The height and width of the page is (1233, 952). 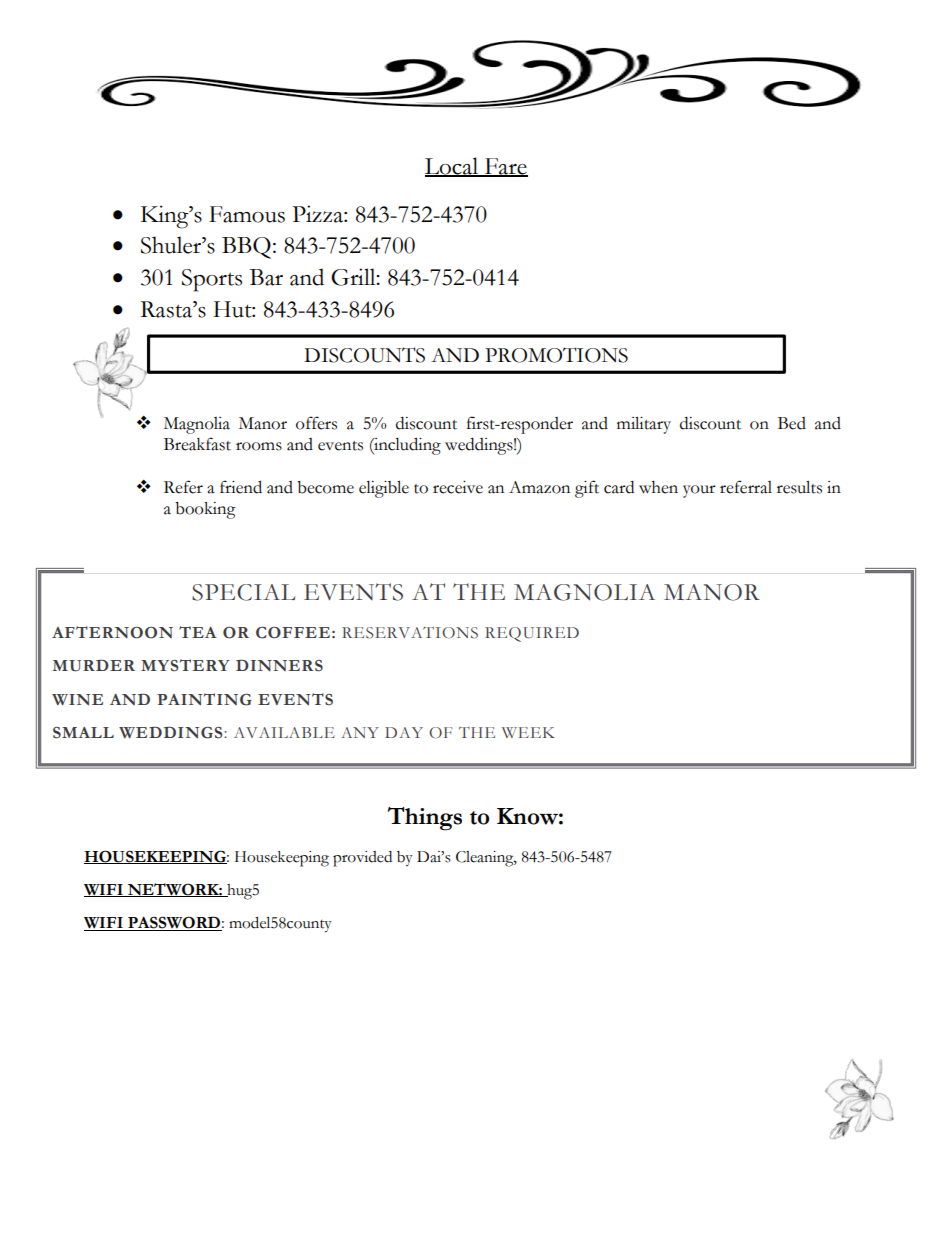 What do you see at coordinates (197, 444) in the page?
I see `Breakfast` at bounding box center [197, 444].
